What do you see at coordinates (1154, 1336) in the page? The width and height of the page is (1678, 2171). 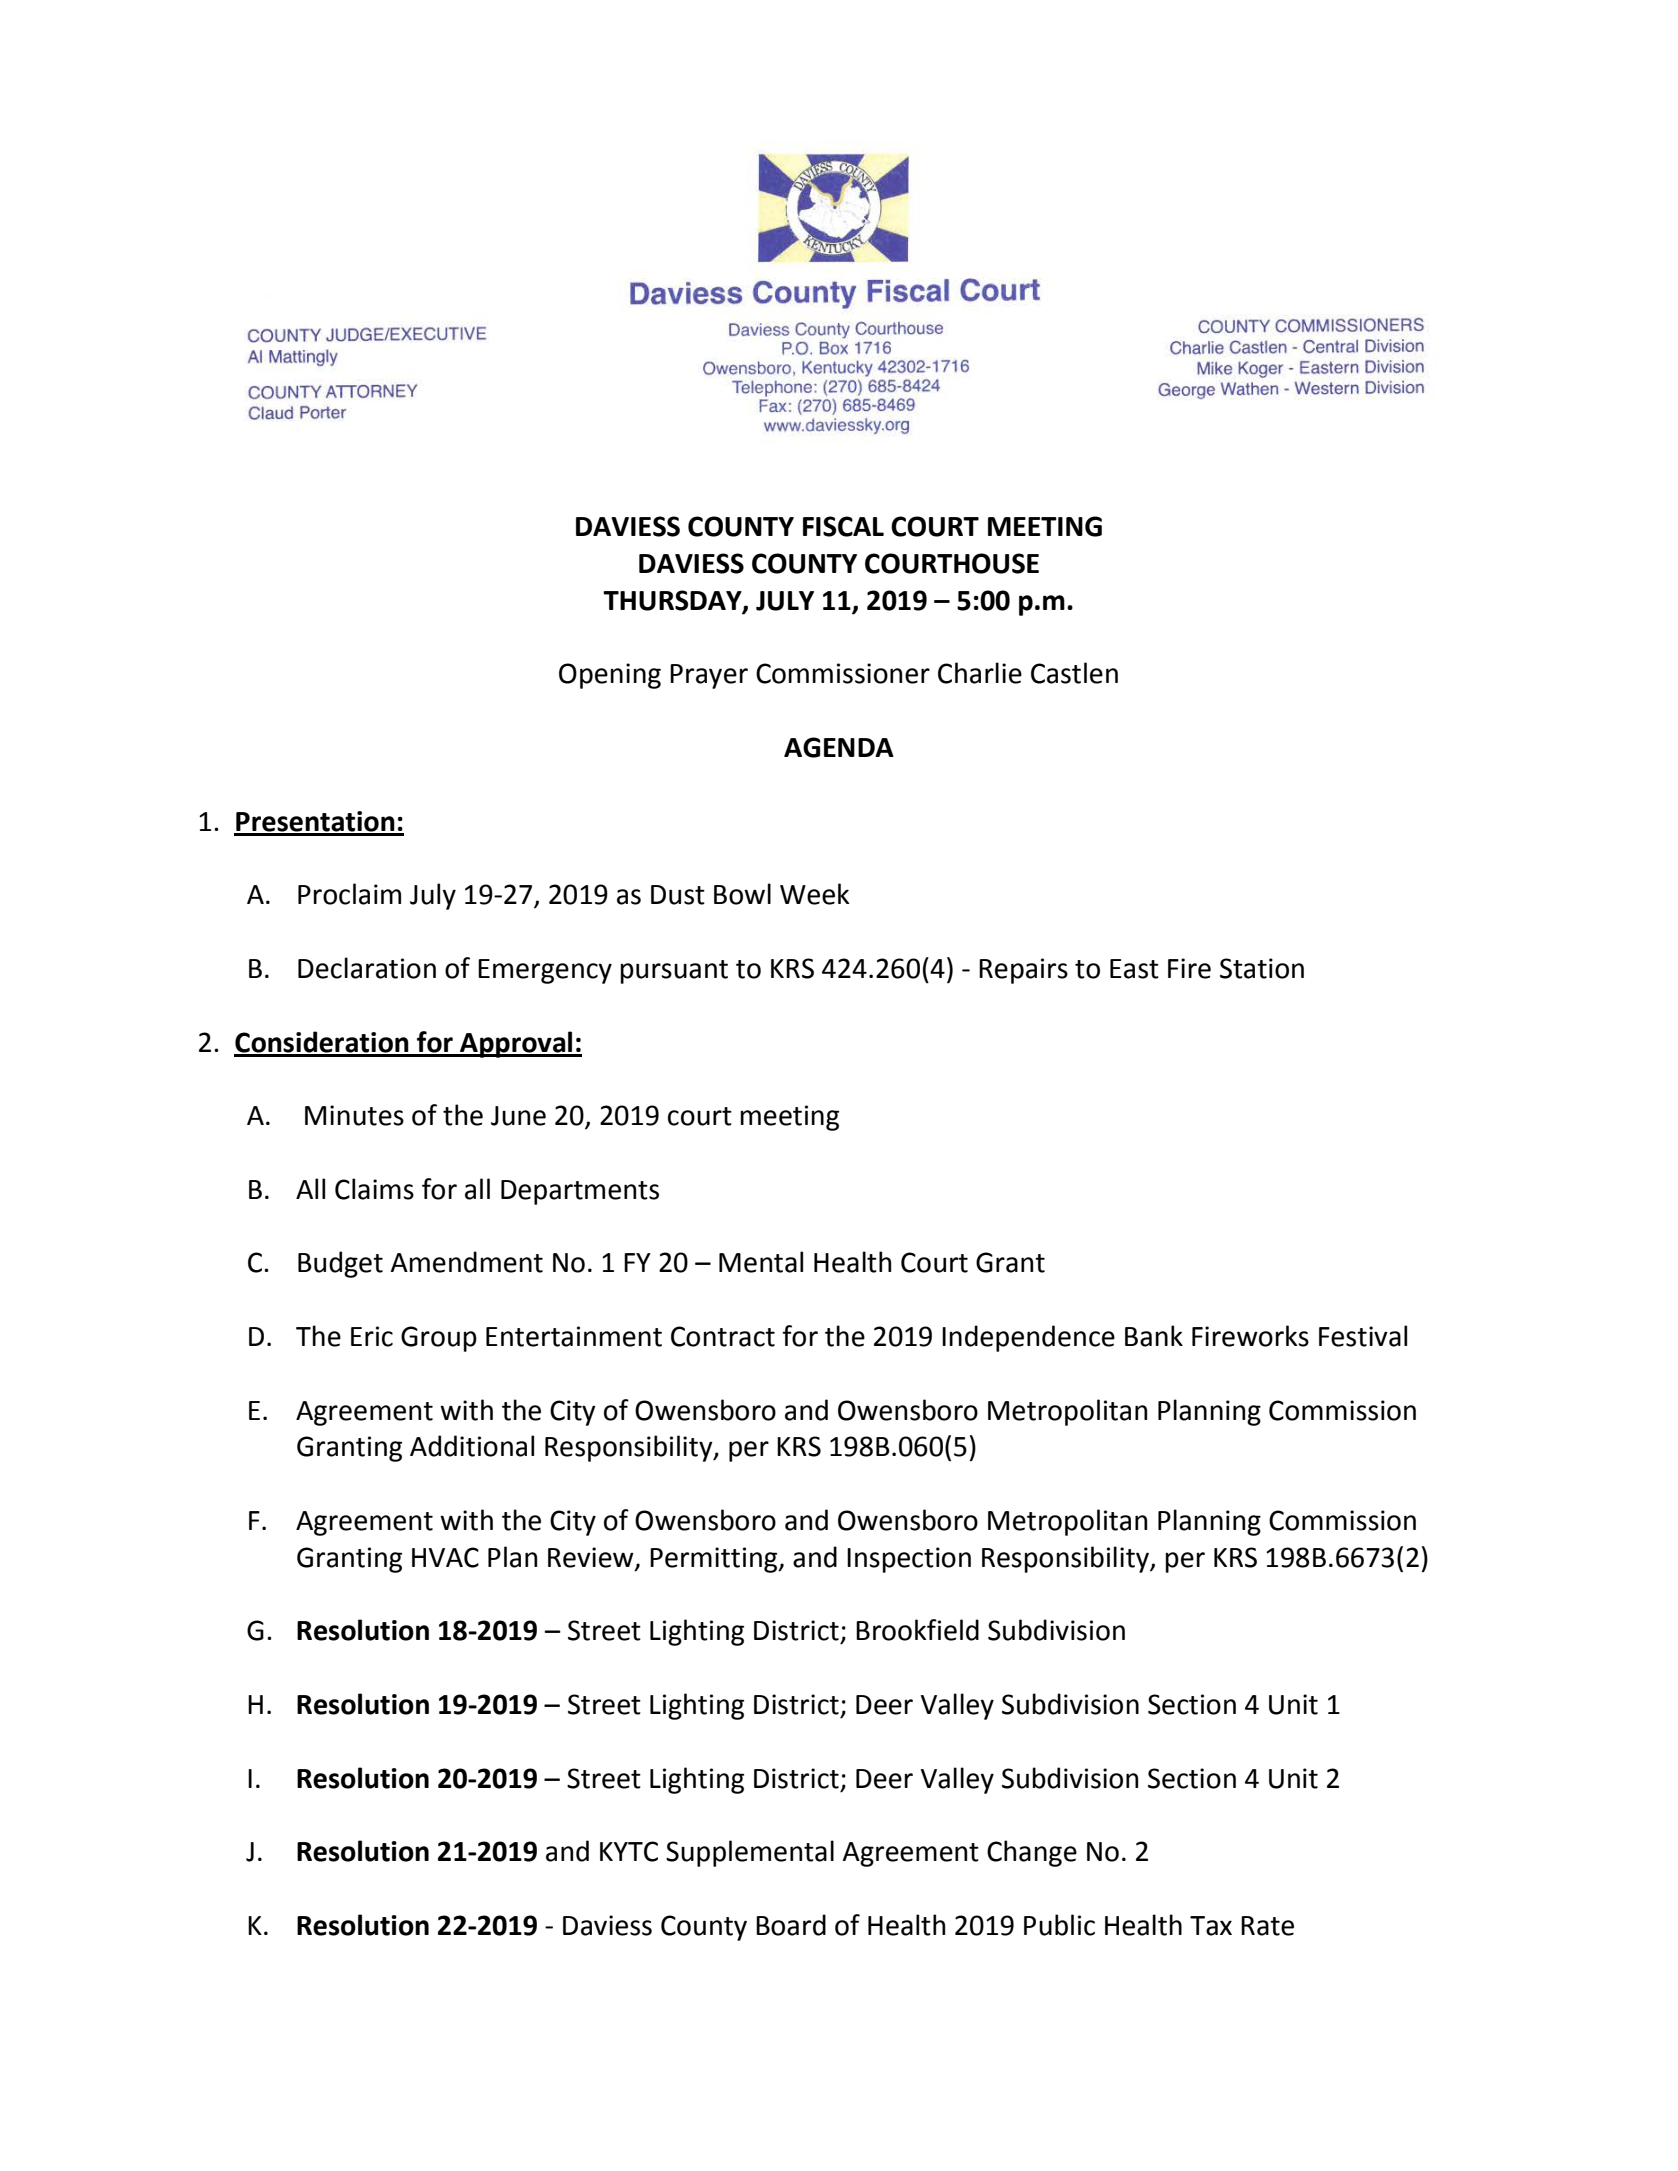 I see `Bank` at bounding box center [1154, 1336].
